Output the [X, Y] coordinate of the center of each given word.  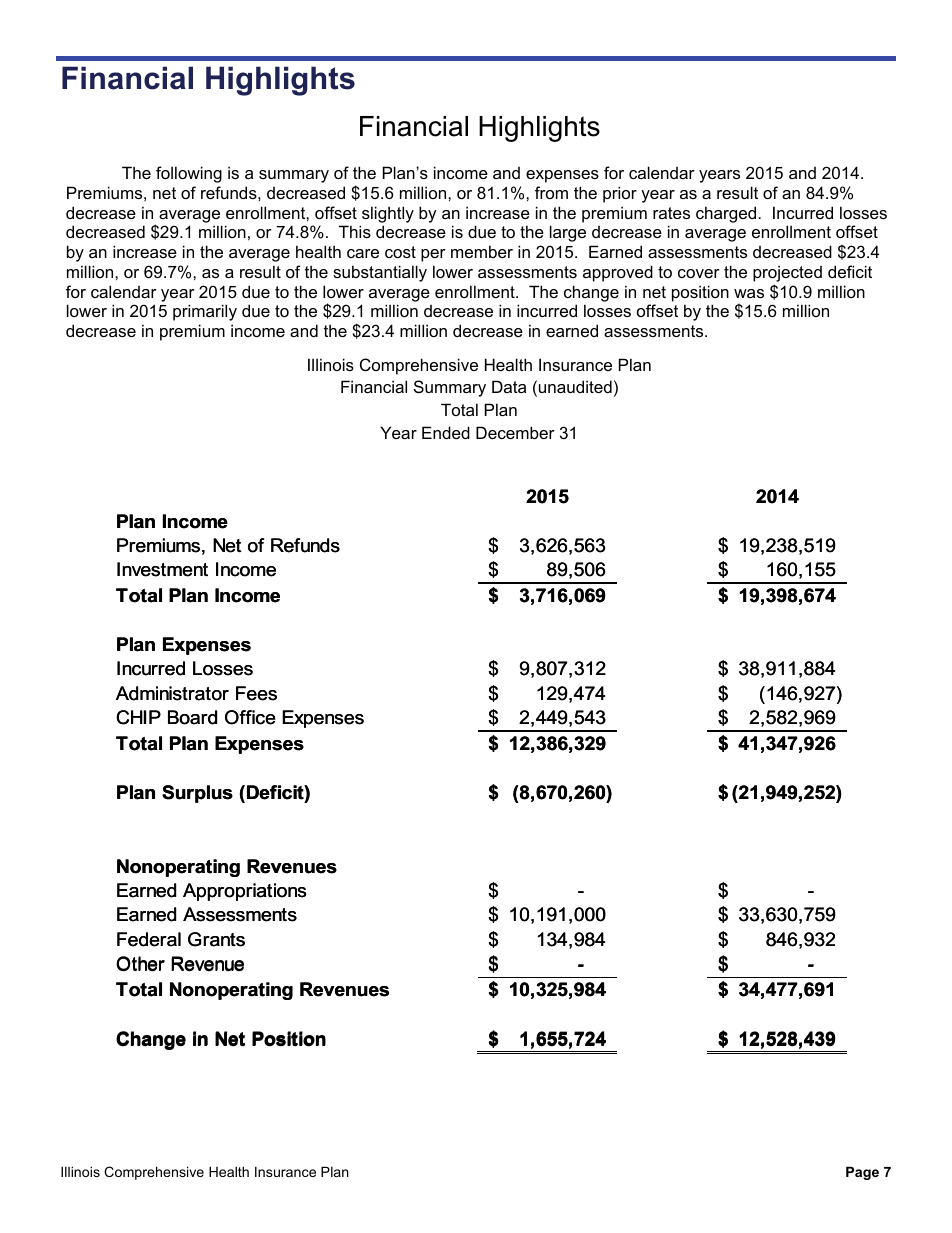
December [515, 432]
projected [787, 273]
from [551, 192]
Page [862, 1173]
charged [727, 214]
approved [618, 273]
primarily [205, 312]
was [749, 293]
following [189, 174]
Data [509, 386]
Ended [446, 432]
